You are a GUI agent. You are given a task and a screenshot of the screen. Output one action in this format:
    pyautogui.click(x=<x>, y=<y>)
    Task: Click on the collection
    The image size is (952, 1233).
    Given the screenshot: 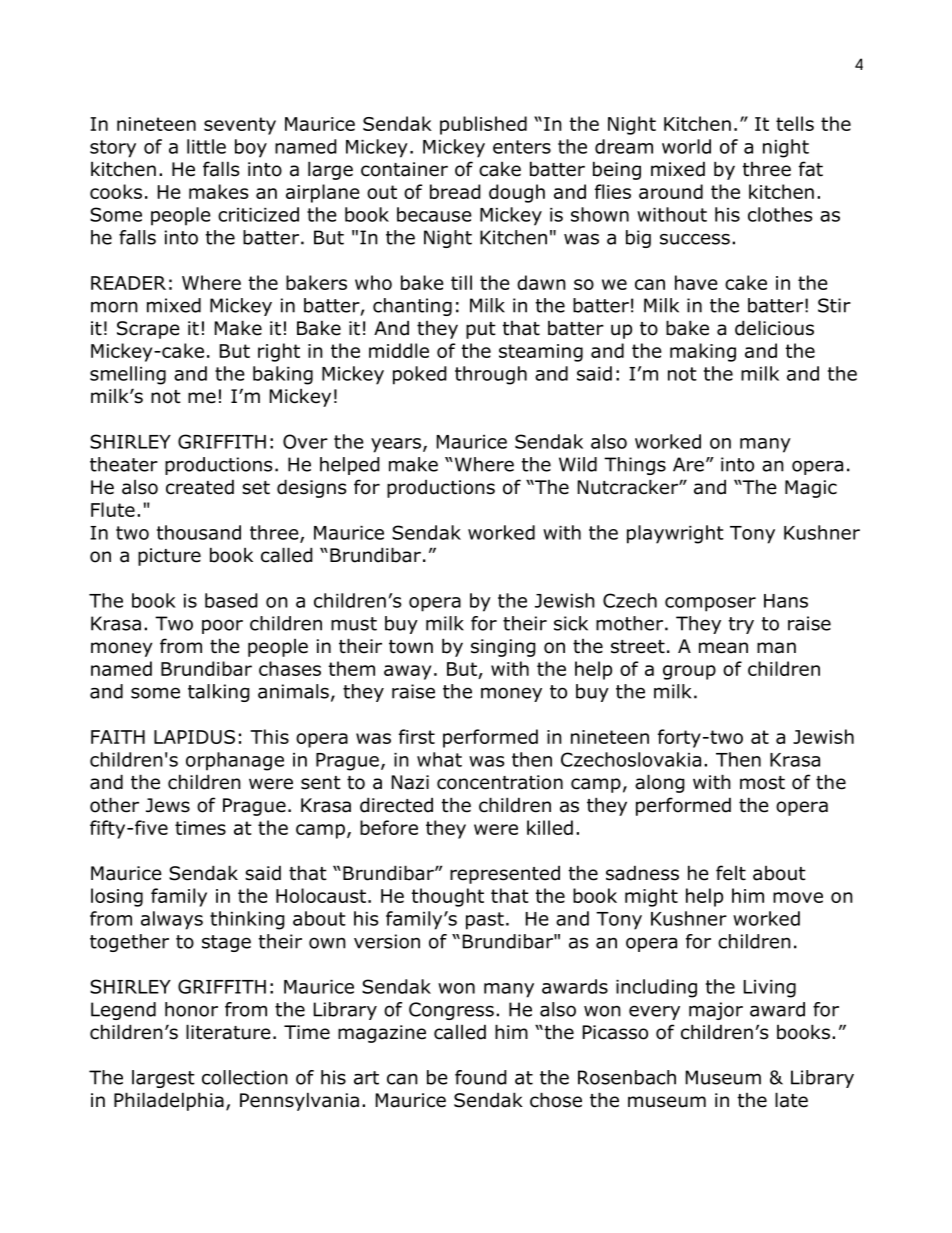 What is the action you would take?
    pyautogui.click(x=245, y=1077)
